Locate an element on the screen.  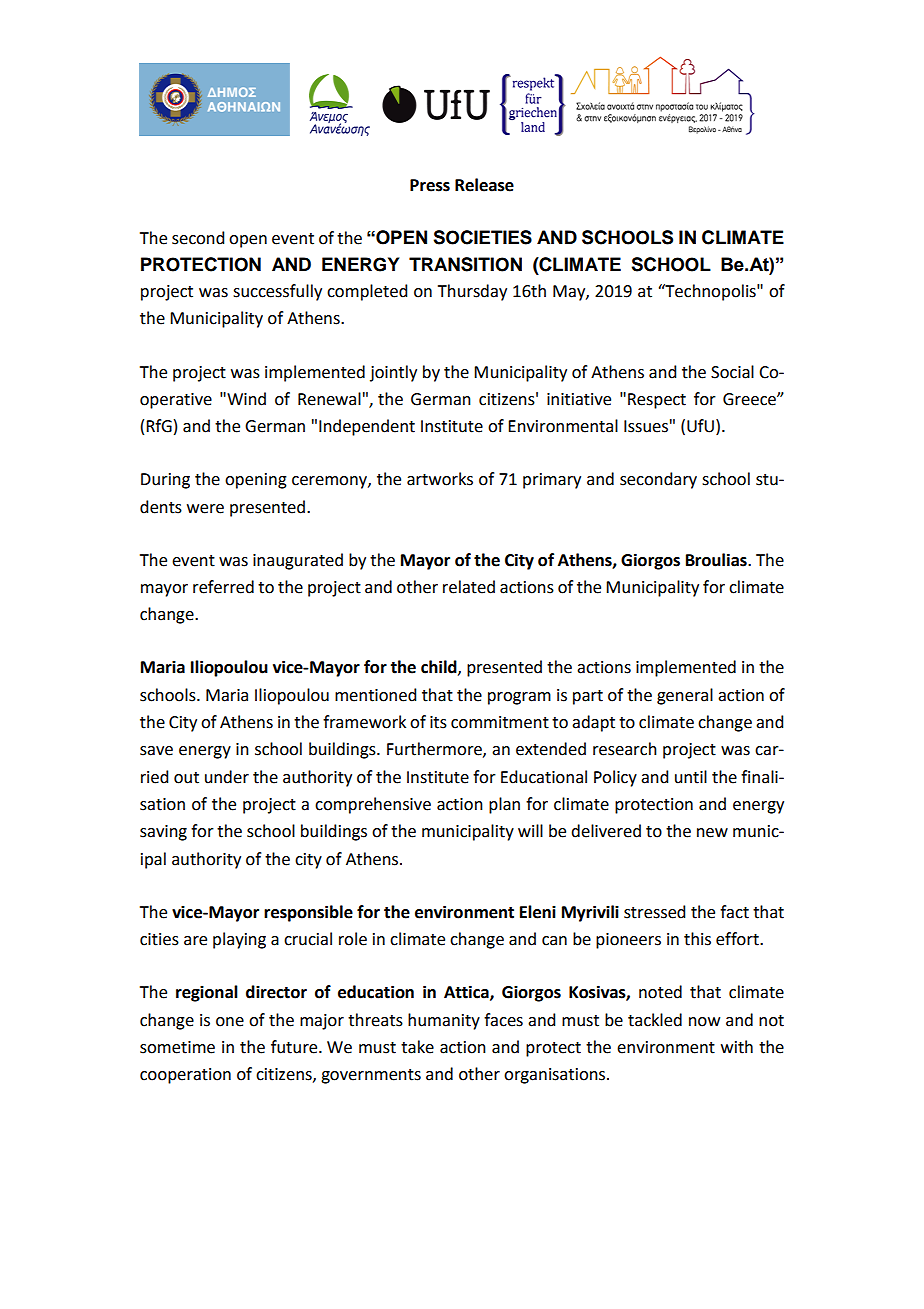
general is located at coordinates (685, 696).
